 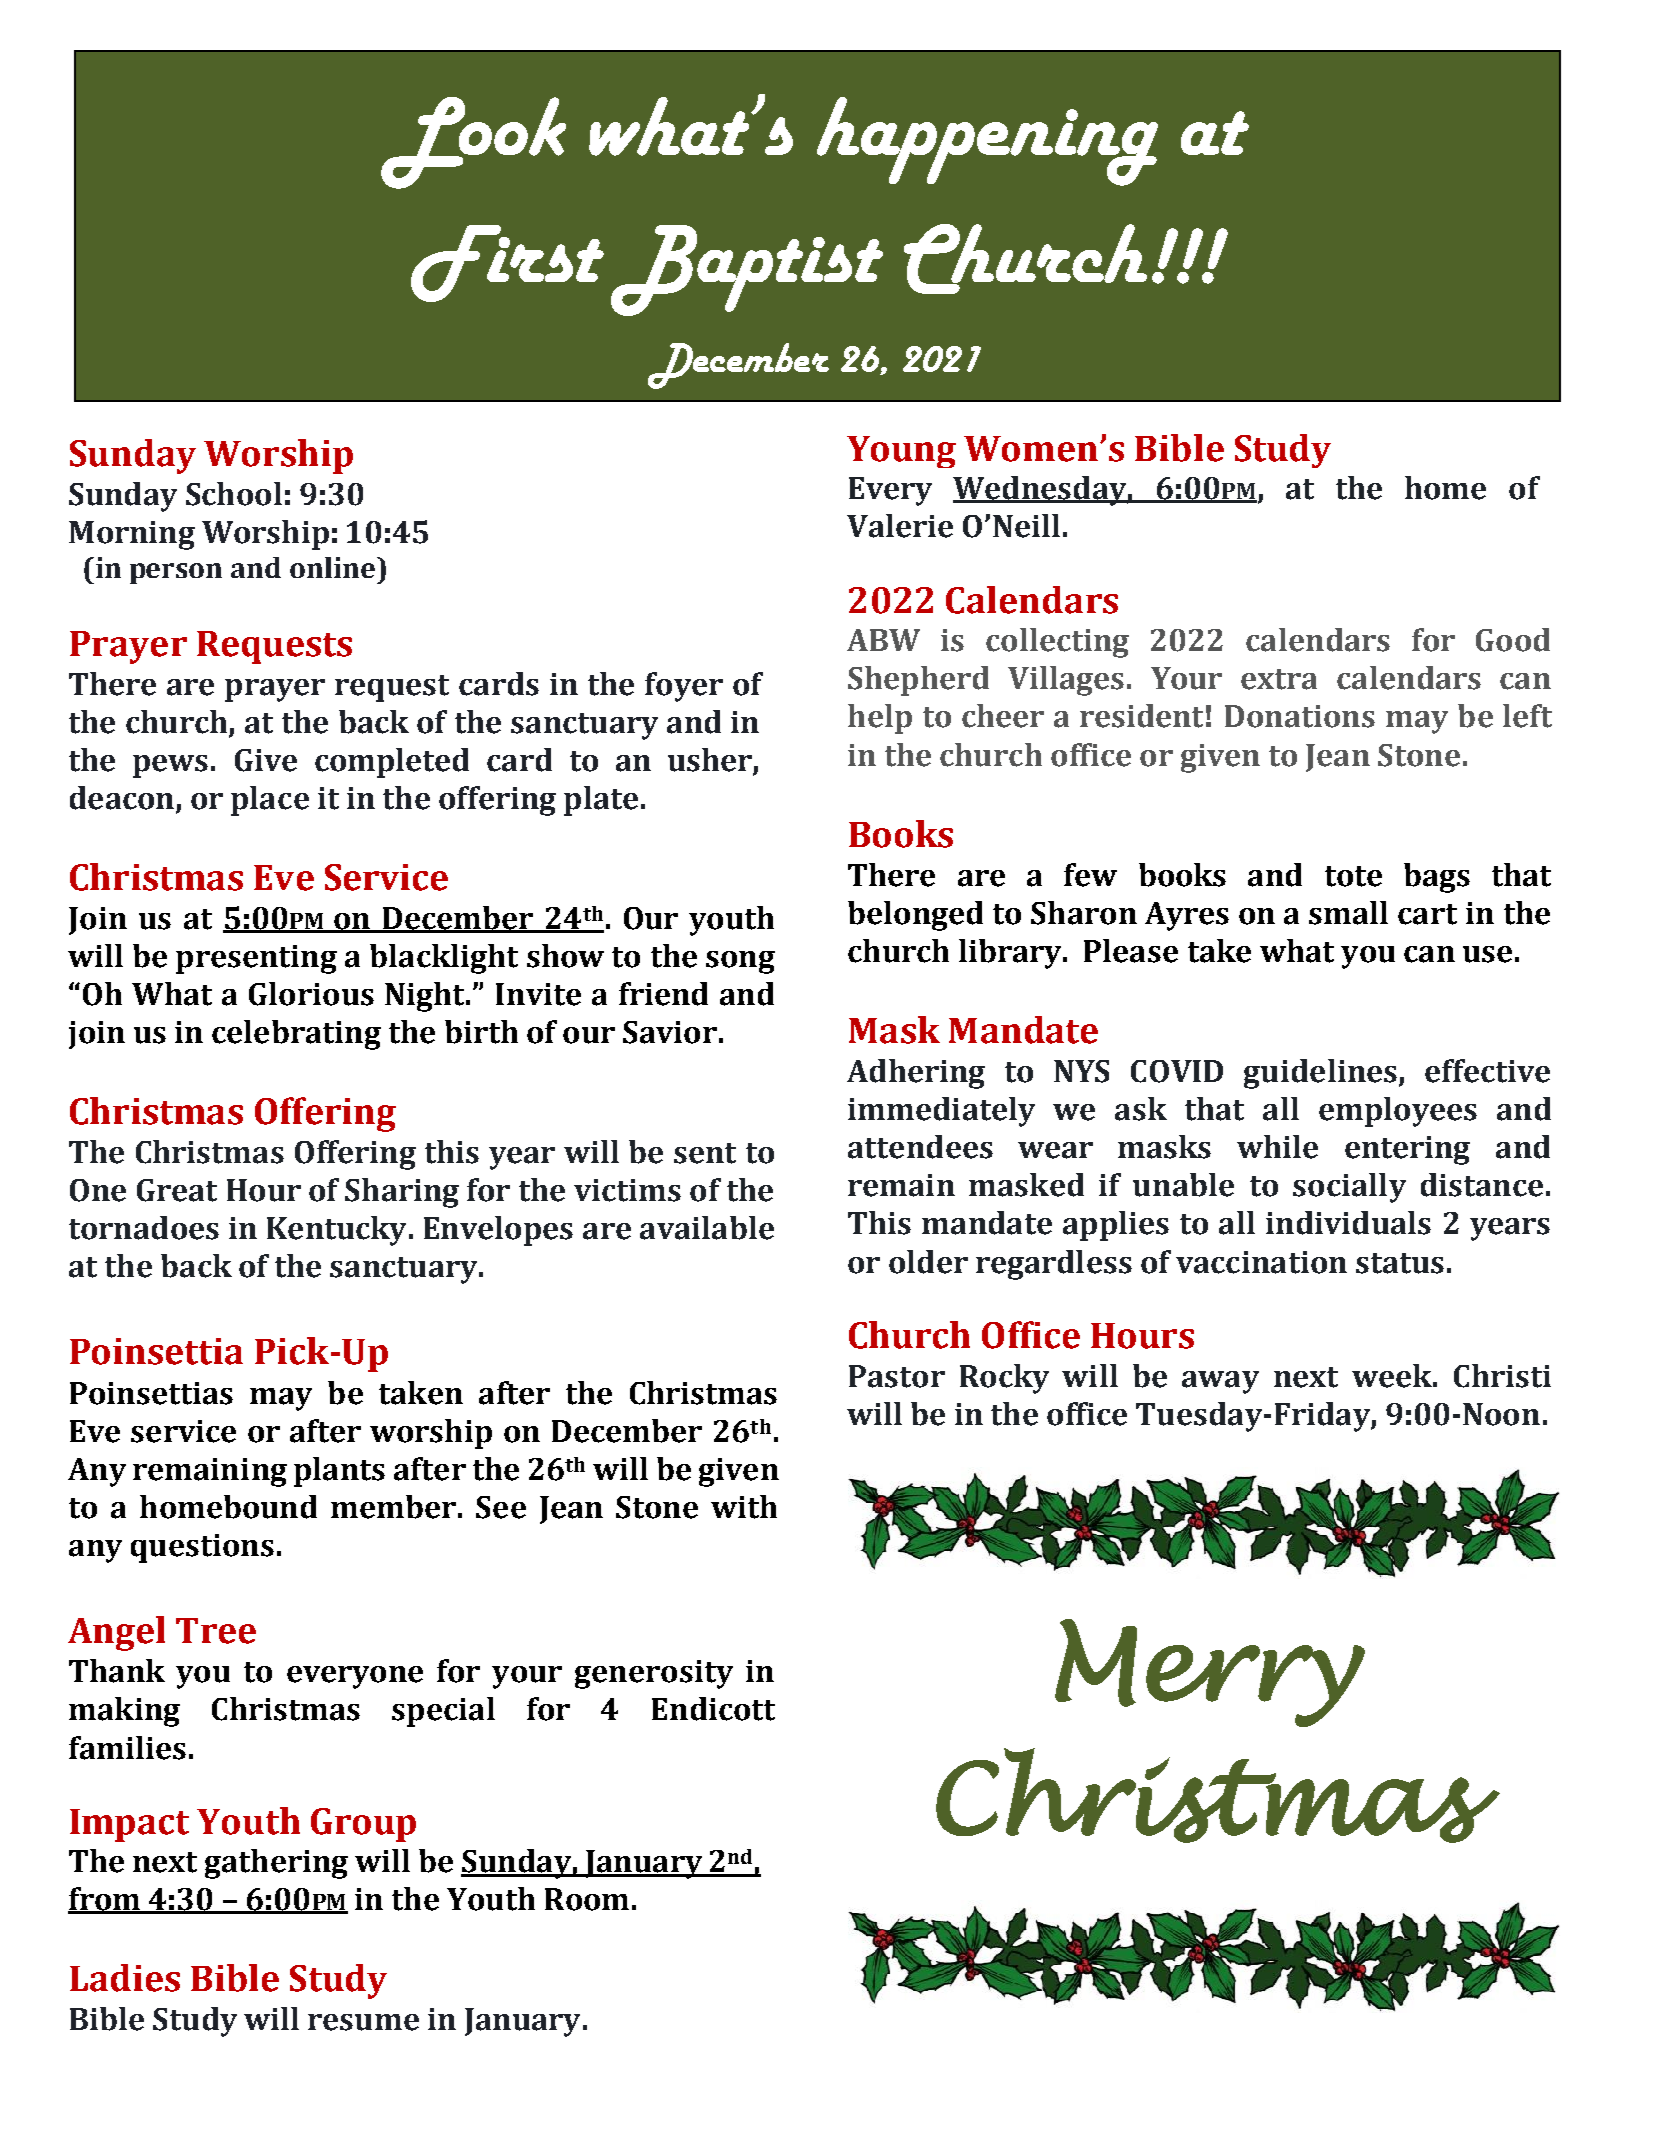 I want to click on Baptist, so click(x=747, y=270).
